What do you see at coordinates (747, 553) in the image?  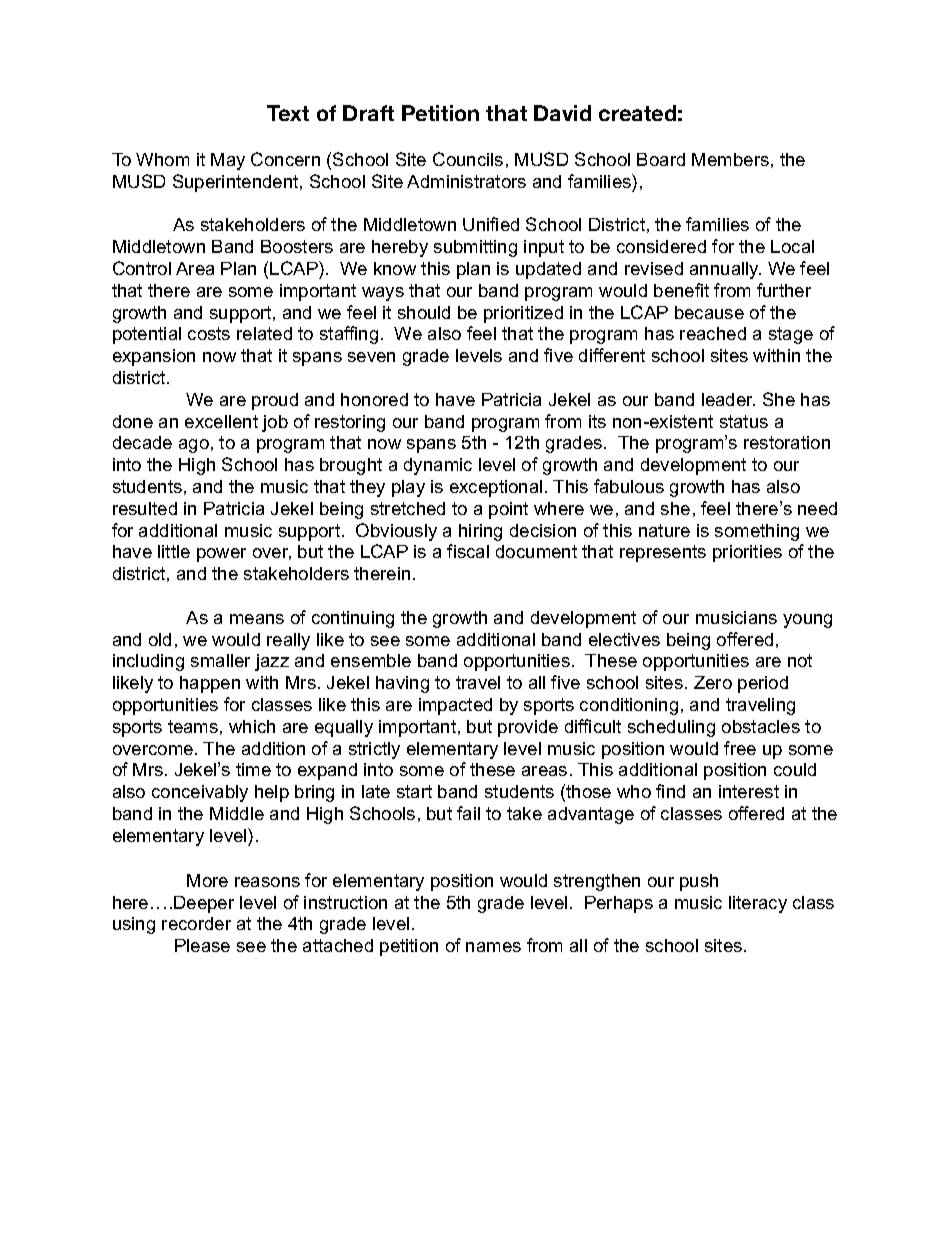 I see `priorities` at bounding box center [747, 553].
